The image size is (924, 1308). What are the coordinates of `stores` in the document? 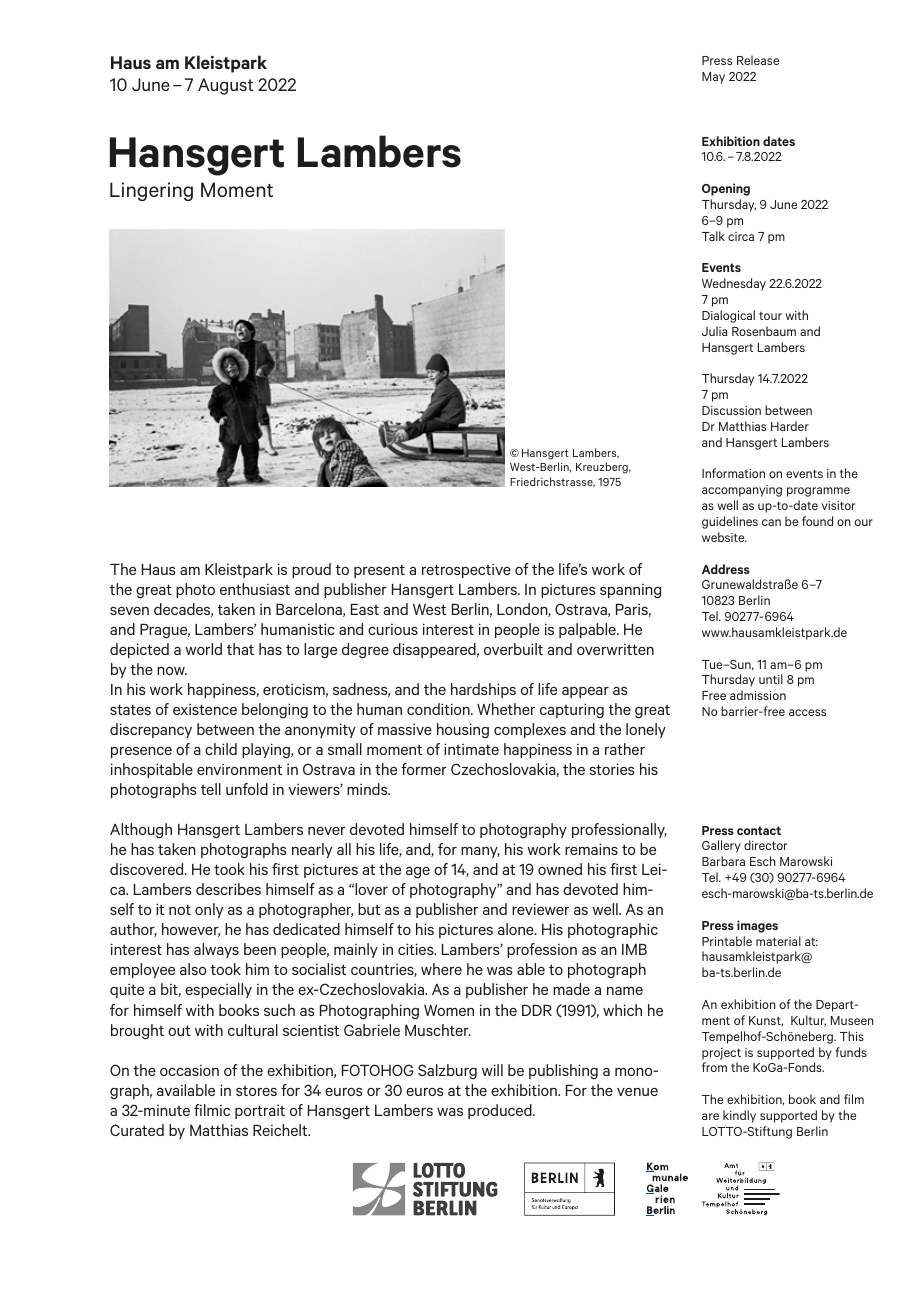 It's located at (256, 1091).
